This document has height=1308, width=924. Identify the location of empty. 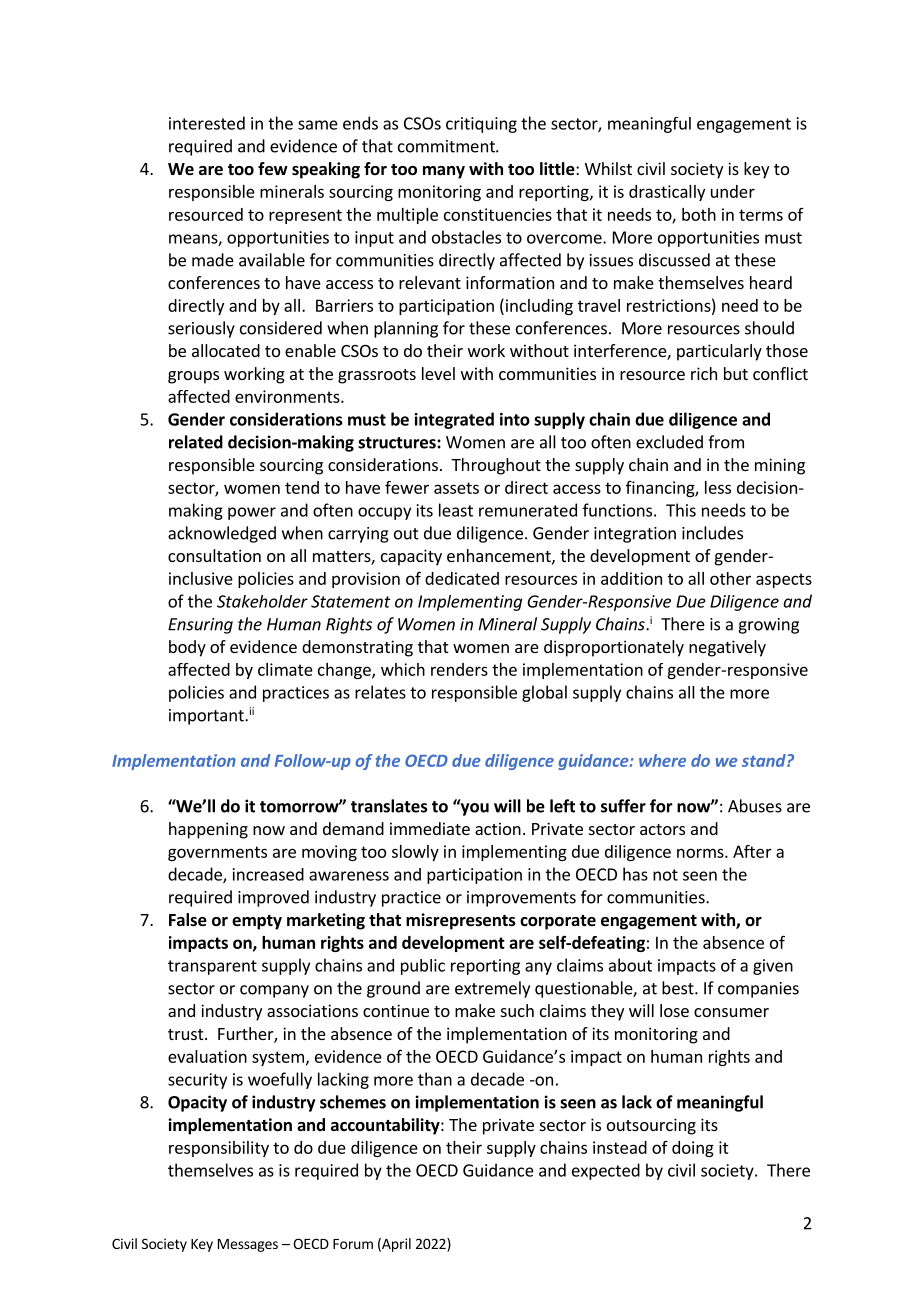
(257, 922).
